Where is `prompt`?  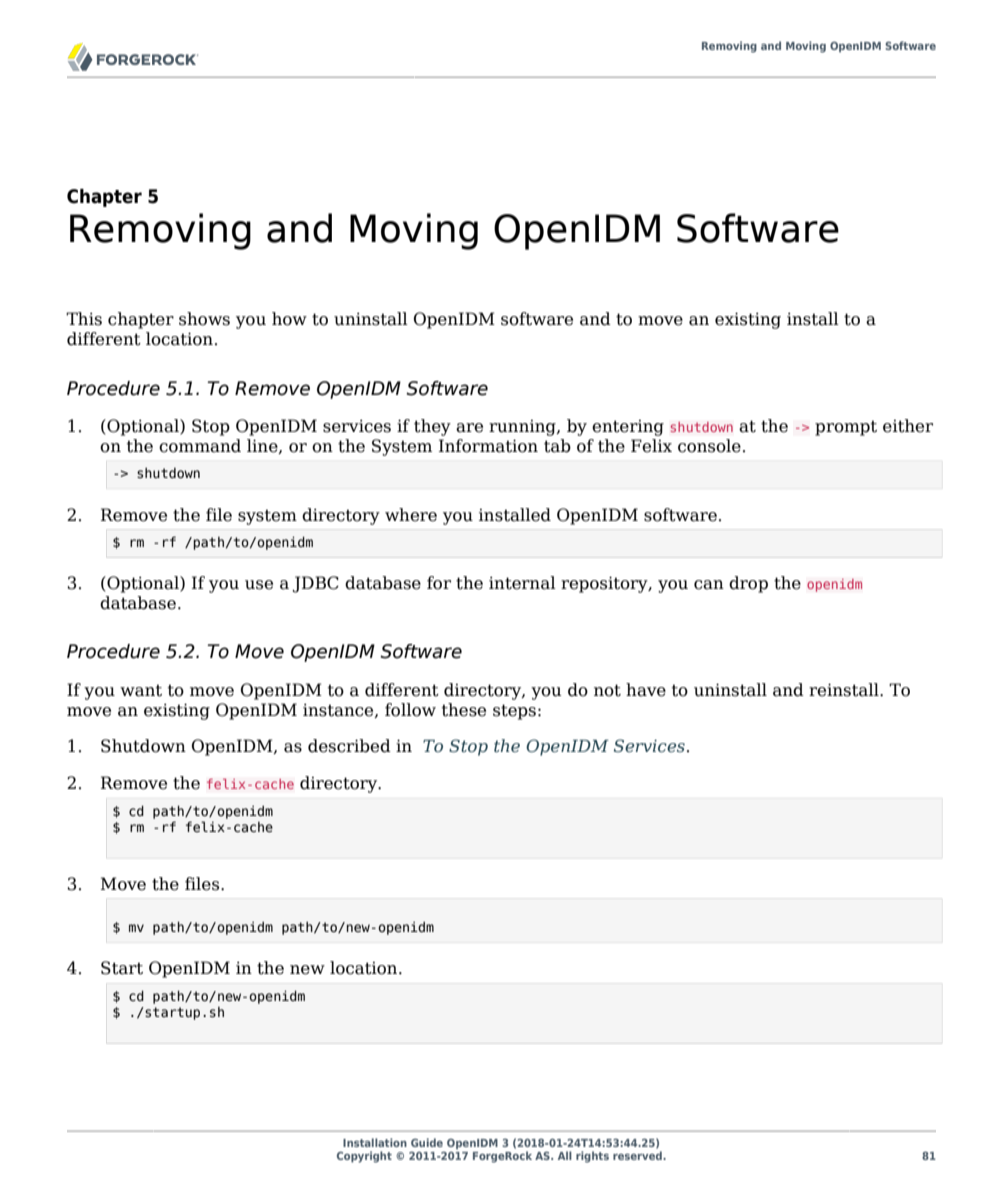
prompt is located at coordinates (846, 428).
